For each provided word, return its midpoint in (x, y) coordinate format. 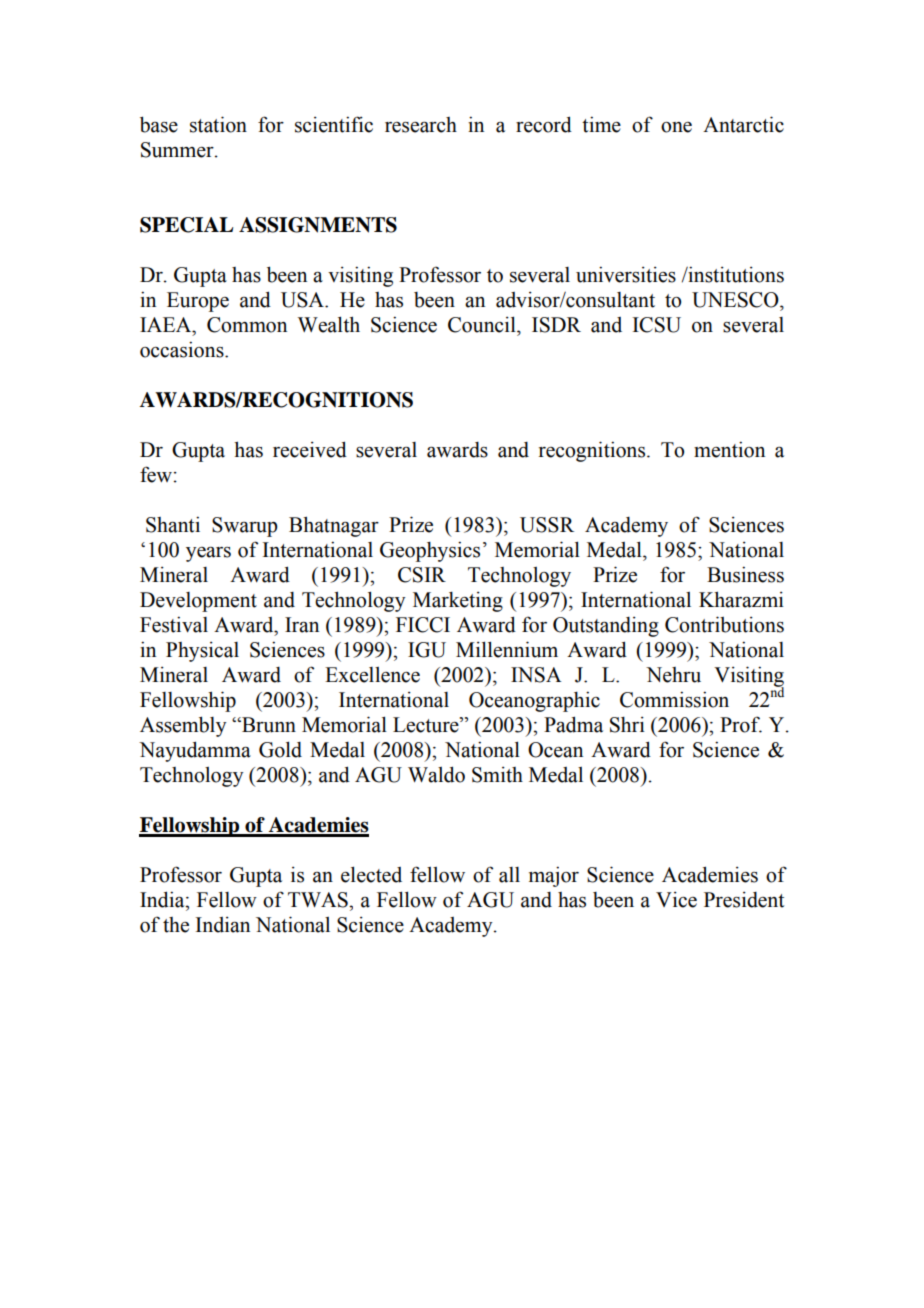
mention (729, 449)
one (676, 127)
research (421, 125)
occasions (183, 349)
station (218, 124)
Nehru (673, 675)
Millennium (507, 649)
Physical (202, 652)
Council (483, 324)
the (176, 925)
